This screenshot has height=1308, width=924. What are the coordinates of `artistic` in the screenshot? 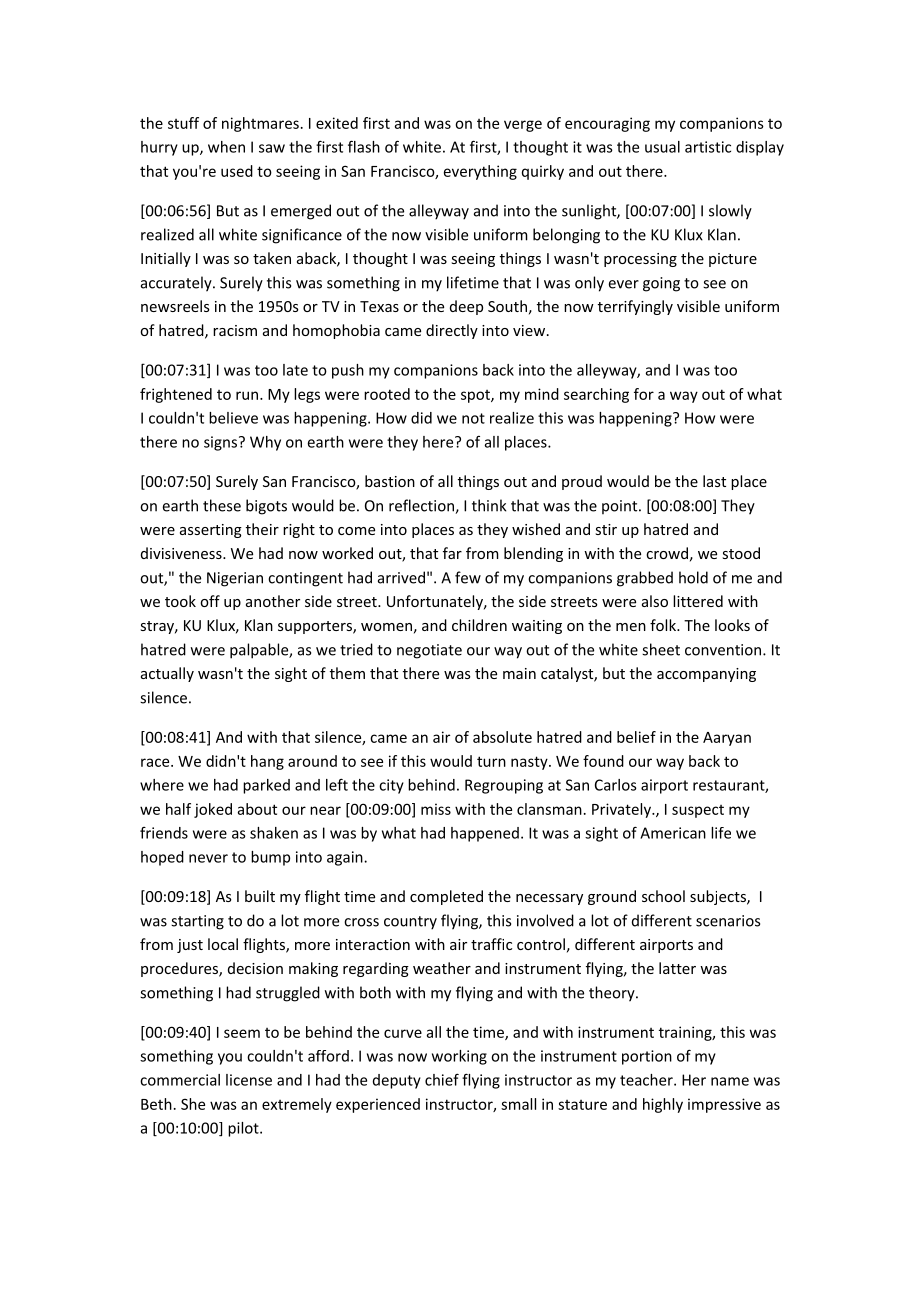 It's located at (708, 147).
